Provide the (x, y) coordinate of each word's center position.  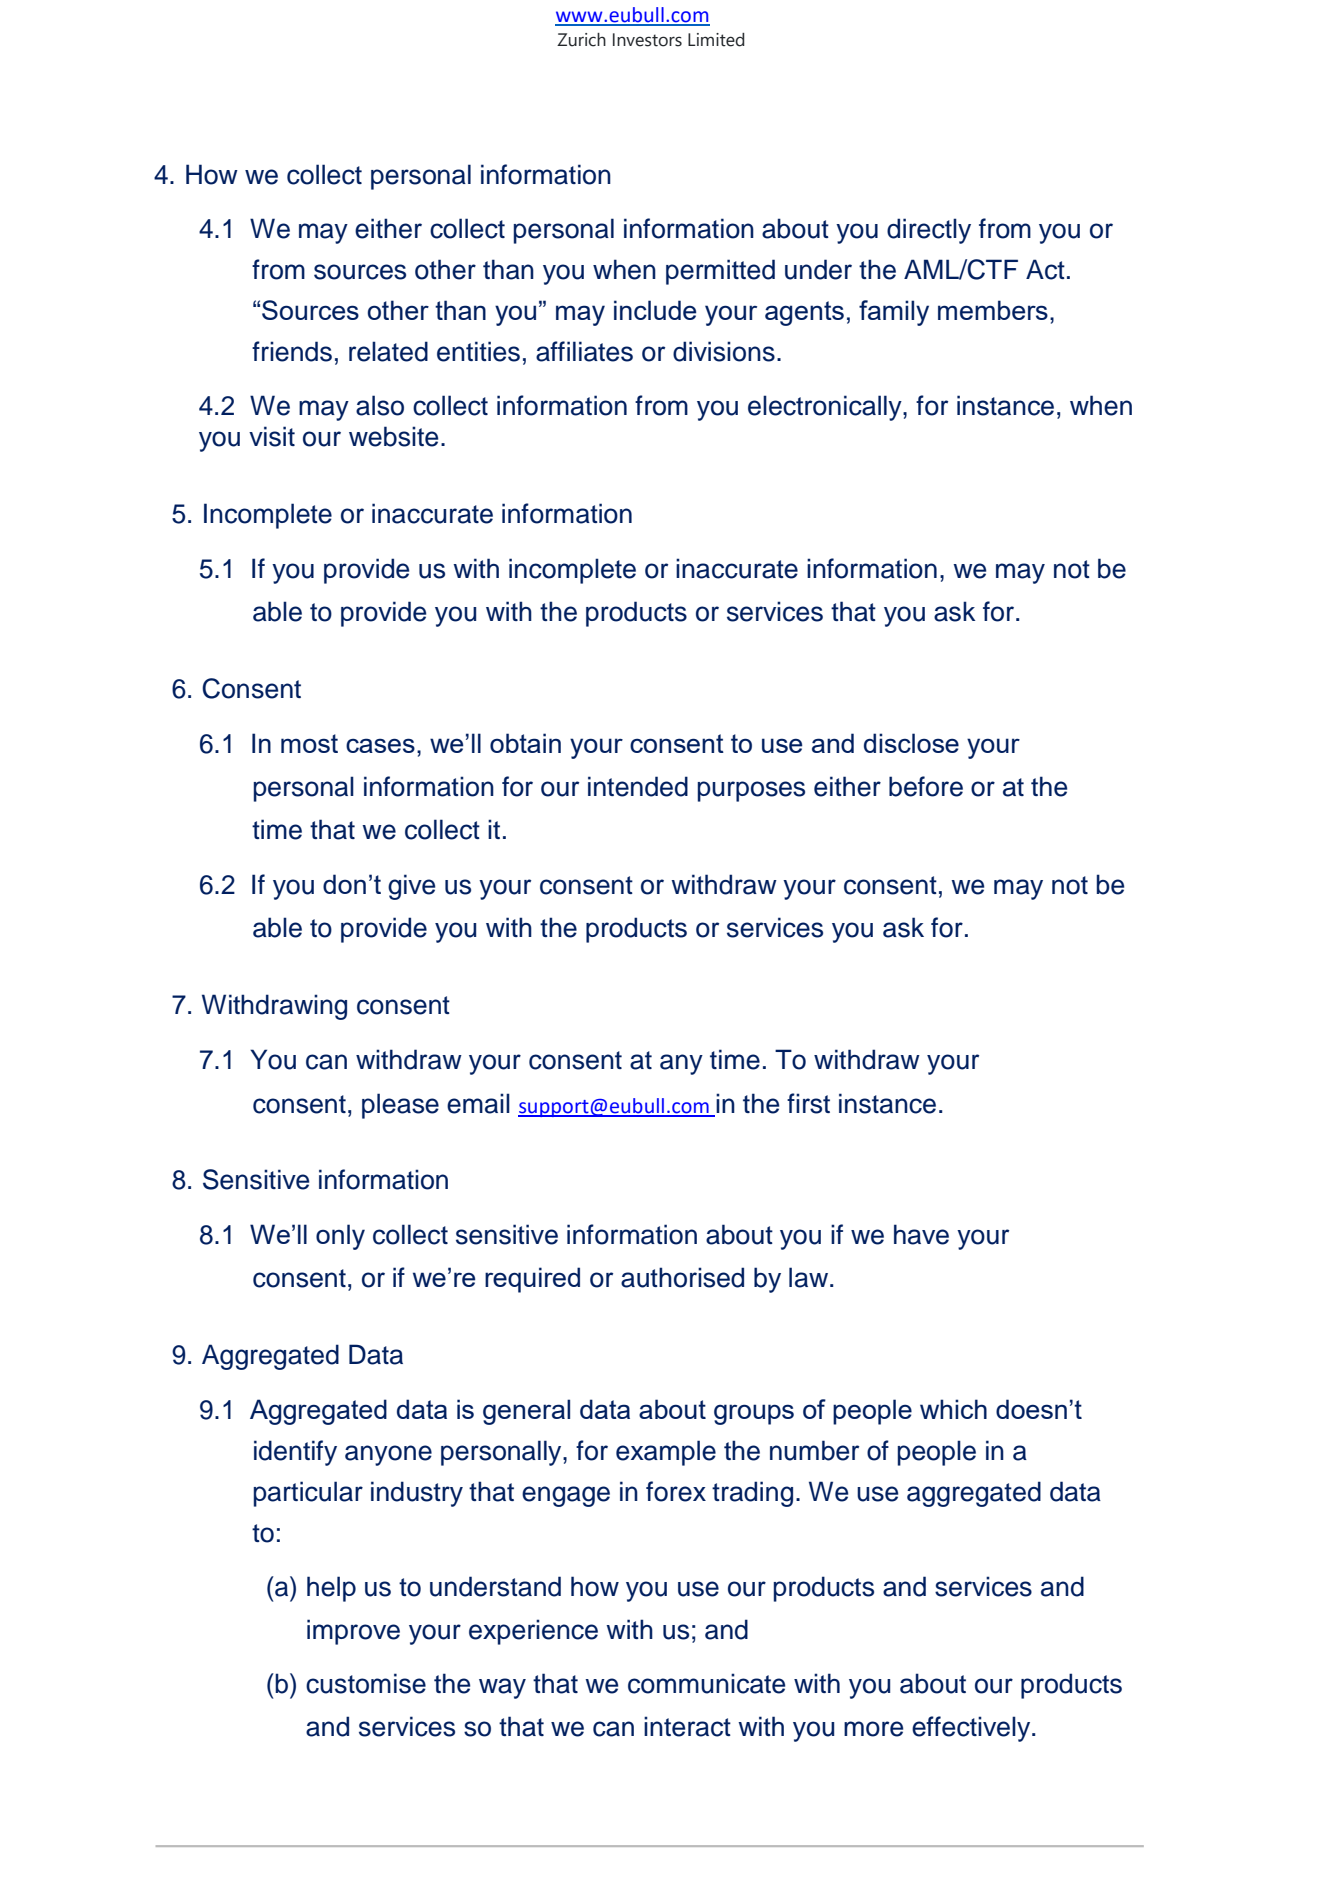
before (926, 786)
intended (638, 786)
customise (366, 1683)
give (411, 887)
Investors (647, 40)
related (388, 351)
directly (929, 231)
